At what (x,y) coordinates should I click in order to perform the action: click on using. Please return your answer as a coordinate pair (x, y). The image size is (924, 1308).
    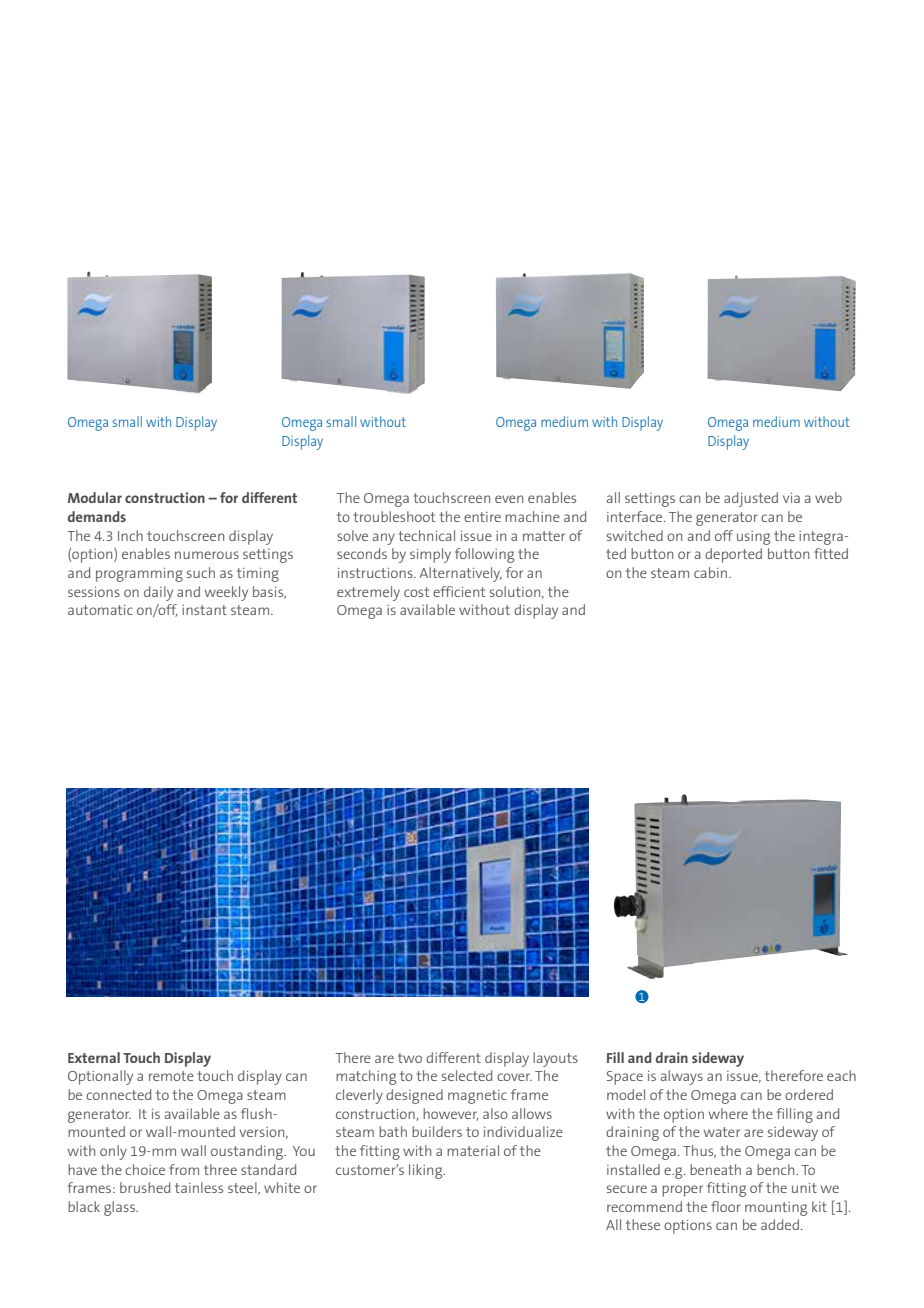
    Looking at the image, I should click on (753, 538).
